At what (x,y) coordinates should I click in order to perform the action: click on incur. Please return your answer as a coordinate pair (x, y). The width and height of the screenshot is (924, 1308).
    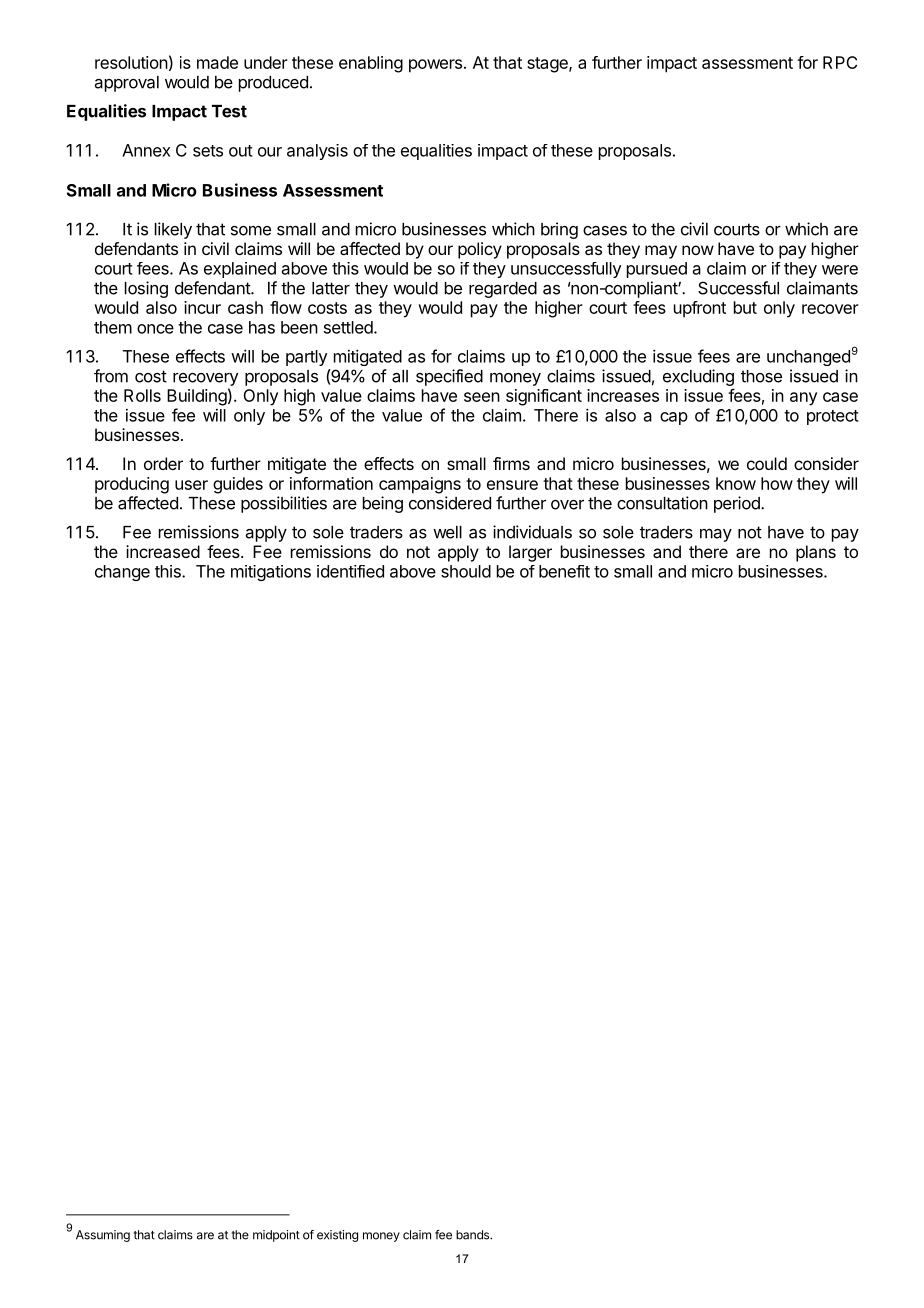
    Looking at the image, I should click on (202, 307).
